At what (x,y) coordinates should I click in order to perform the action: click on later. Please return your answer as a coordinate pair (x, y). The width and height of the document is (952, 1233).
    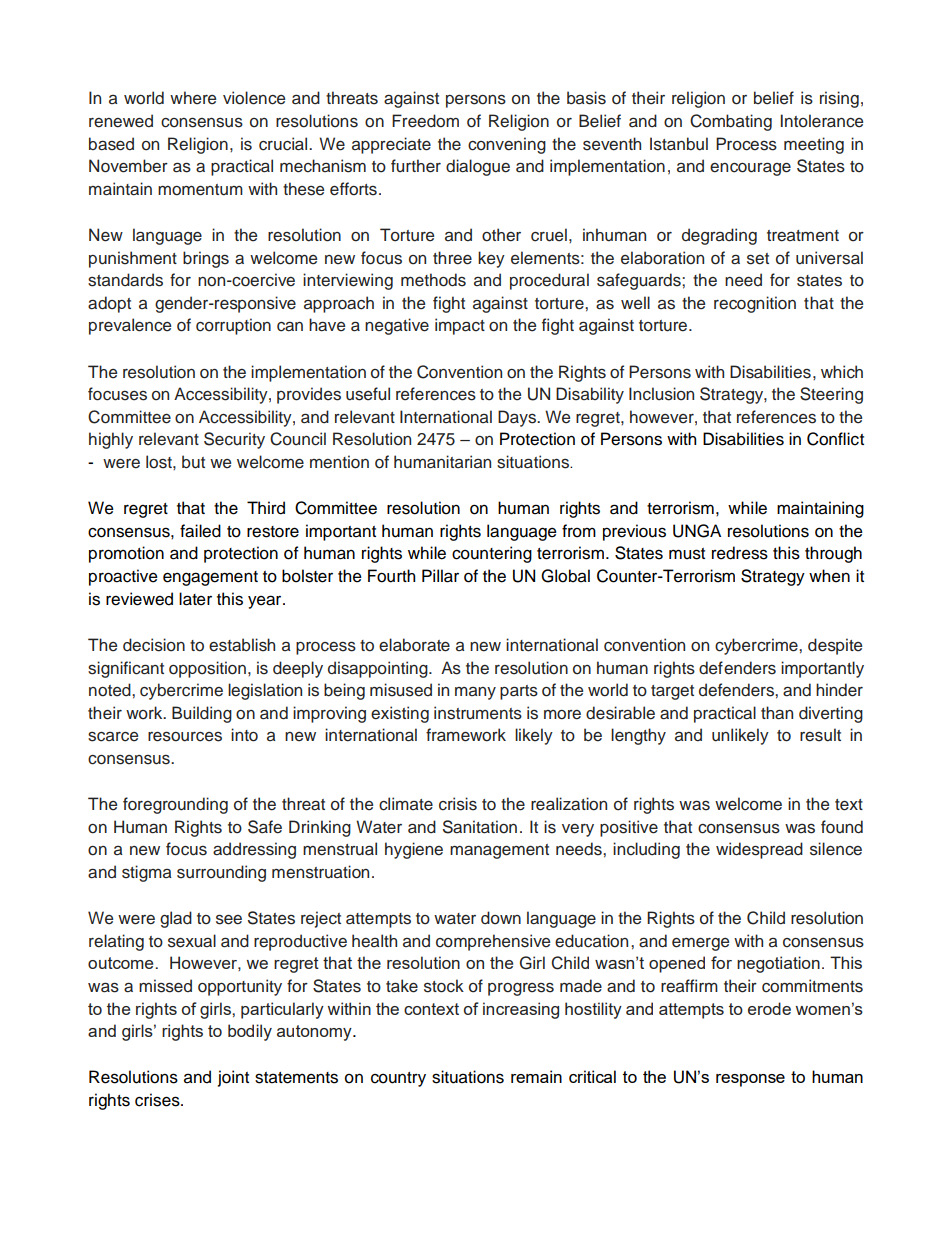
    Looking at the image, I should click on (195, 599).
